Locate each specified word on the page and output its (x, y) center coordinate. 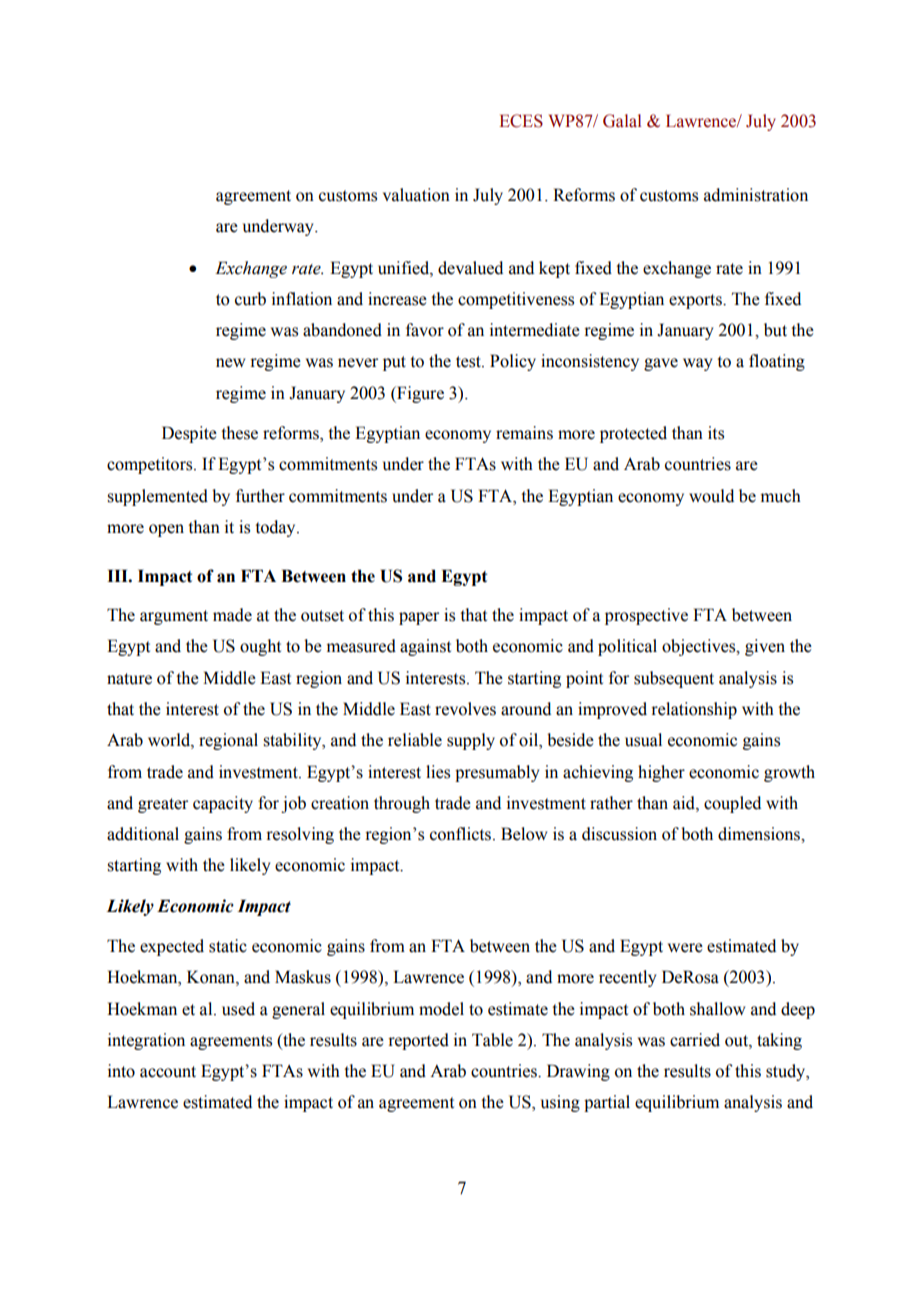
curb (250, 299)
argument (174, 617)
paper (419, 618)
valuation (416, 195)
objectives (700, 647)
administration (756, 195)
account (168, 1072)
